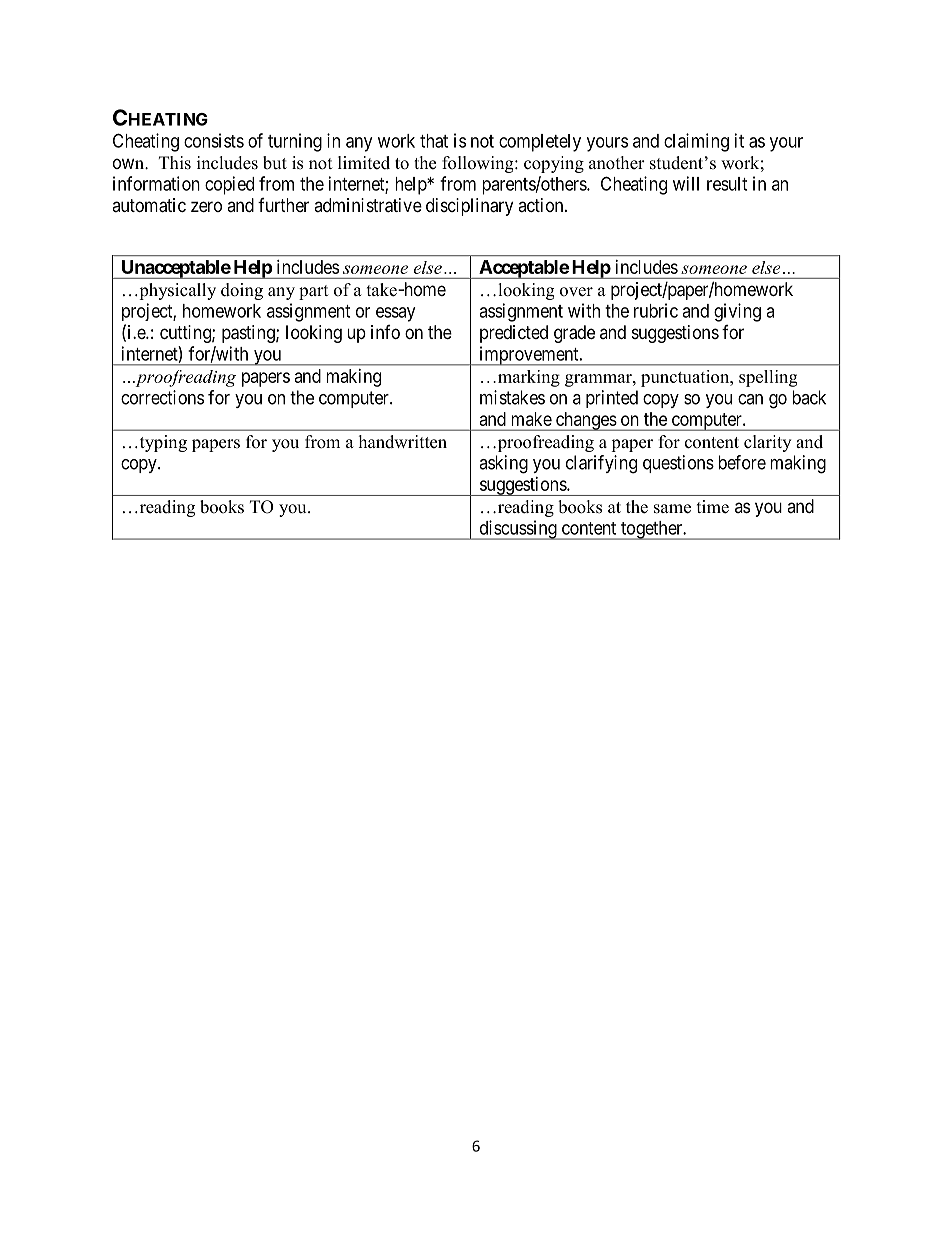 The image size is (952, 1233). I want to click on doing, so click(242, 291).
